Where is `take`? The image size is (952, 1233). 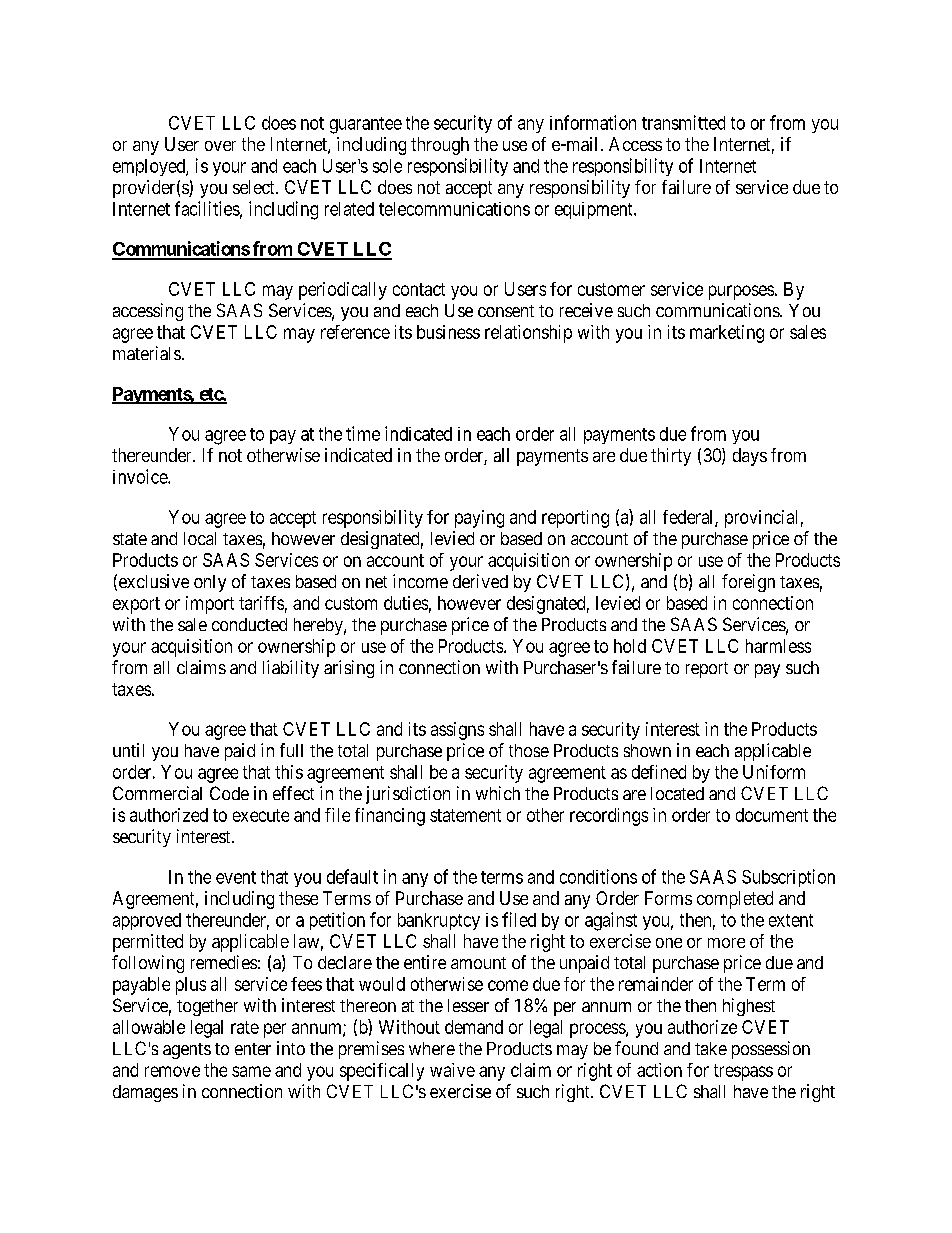 take is located at coordinates (711, 1048).
